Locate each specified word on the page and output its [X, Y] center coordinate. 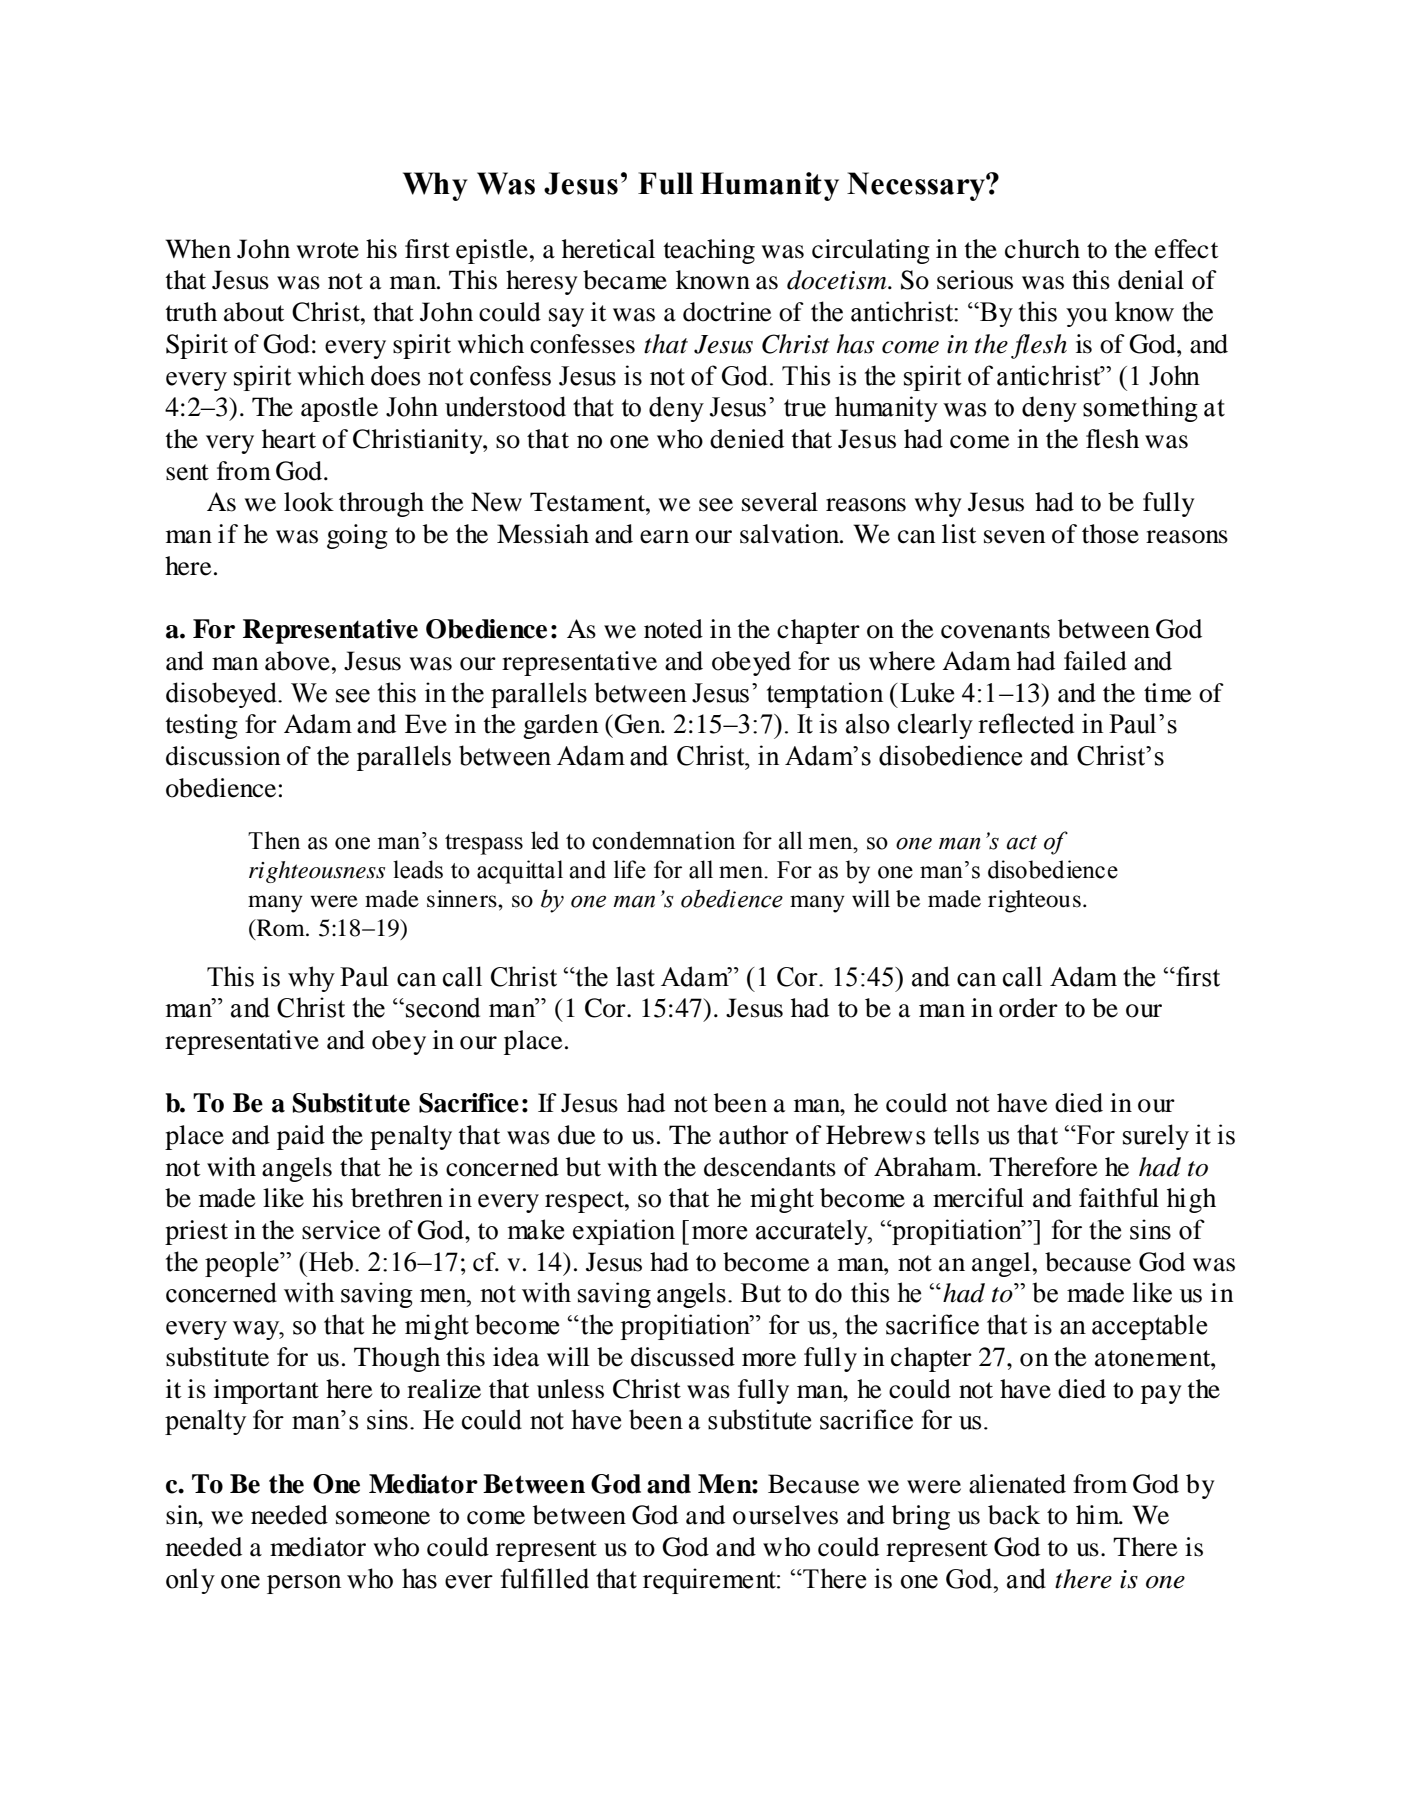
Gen [637, 724]
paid [301, 1137]
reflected [1026, 723]
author [754, 1135]
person [304, 1584]
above [297, 661]
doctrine [727, 312]
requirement [710, 1581]
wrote [328, 250]
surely [1156, 1137]
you [1087, 317]
